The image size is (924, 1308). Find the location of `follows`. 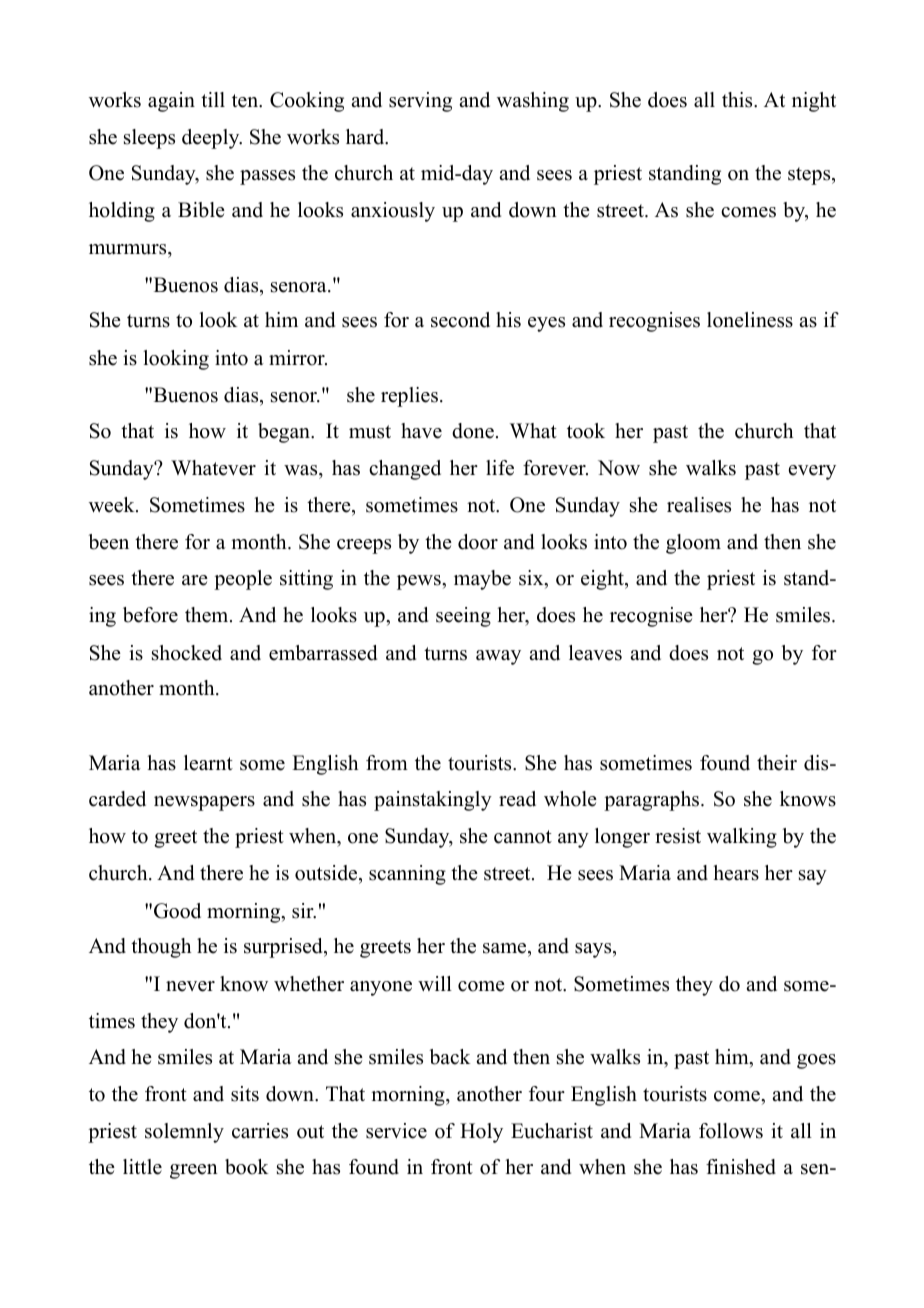

follows is located at coordinates (731, 1131).
